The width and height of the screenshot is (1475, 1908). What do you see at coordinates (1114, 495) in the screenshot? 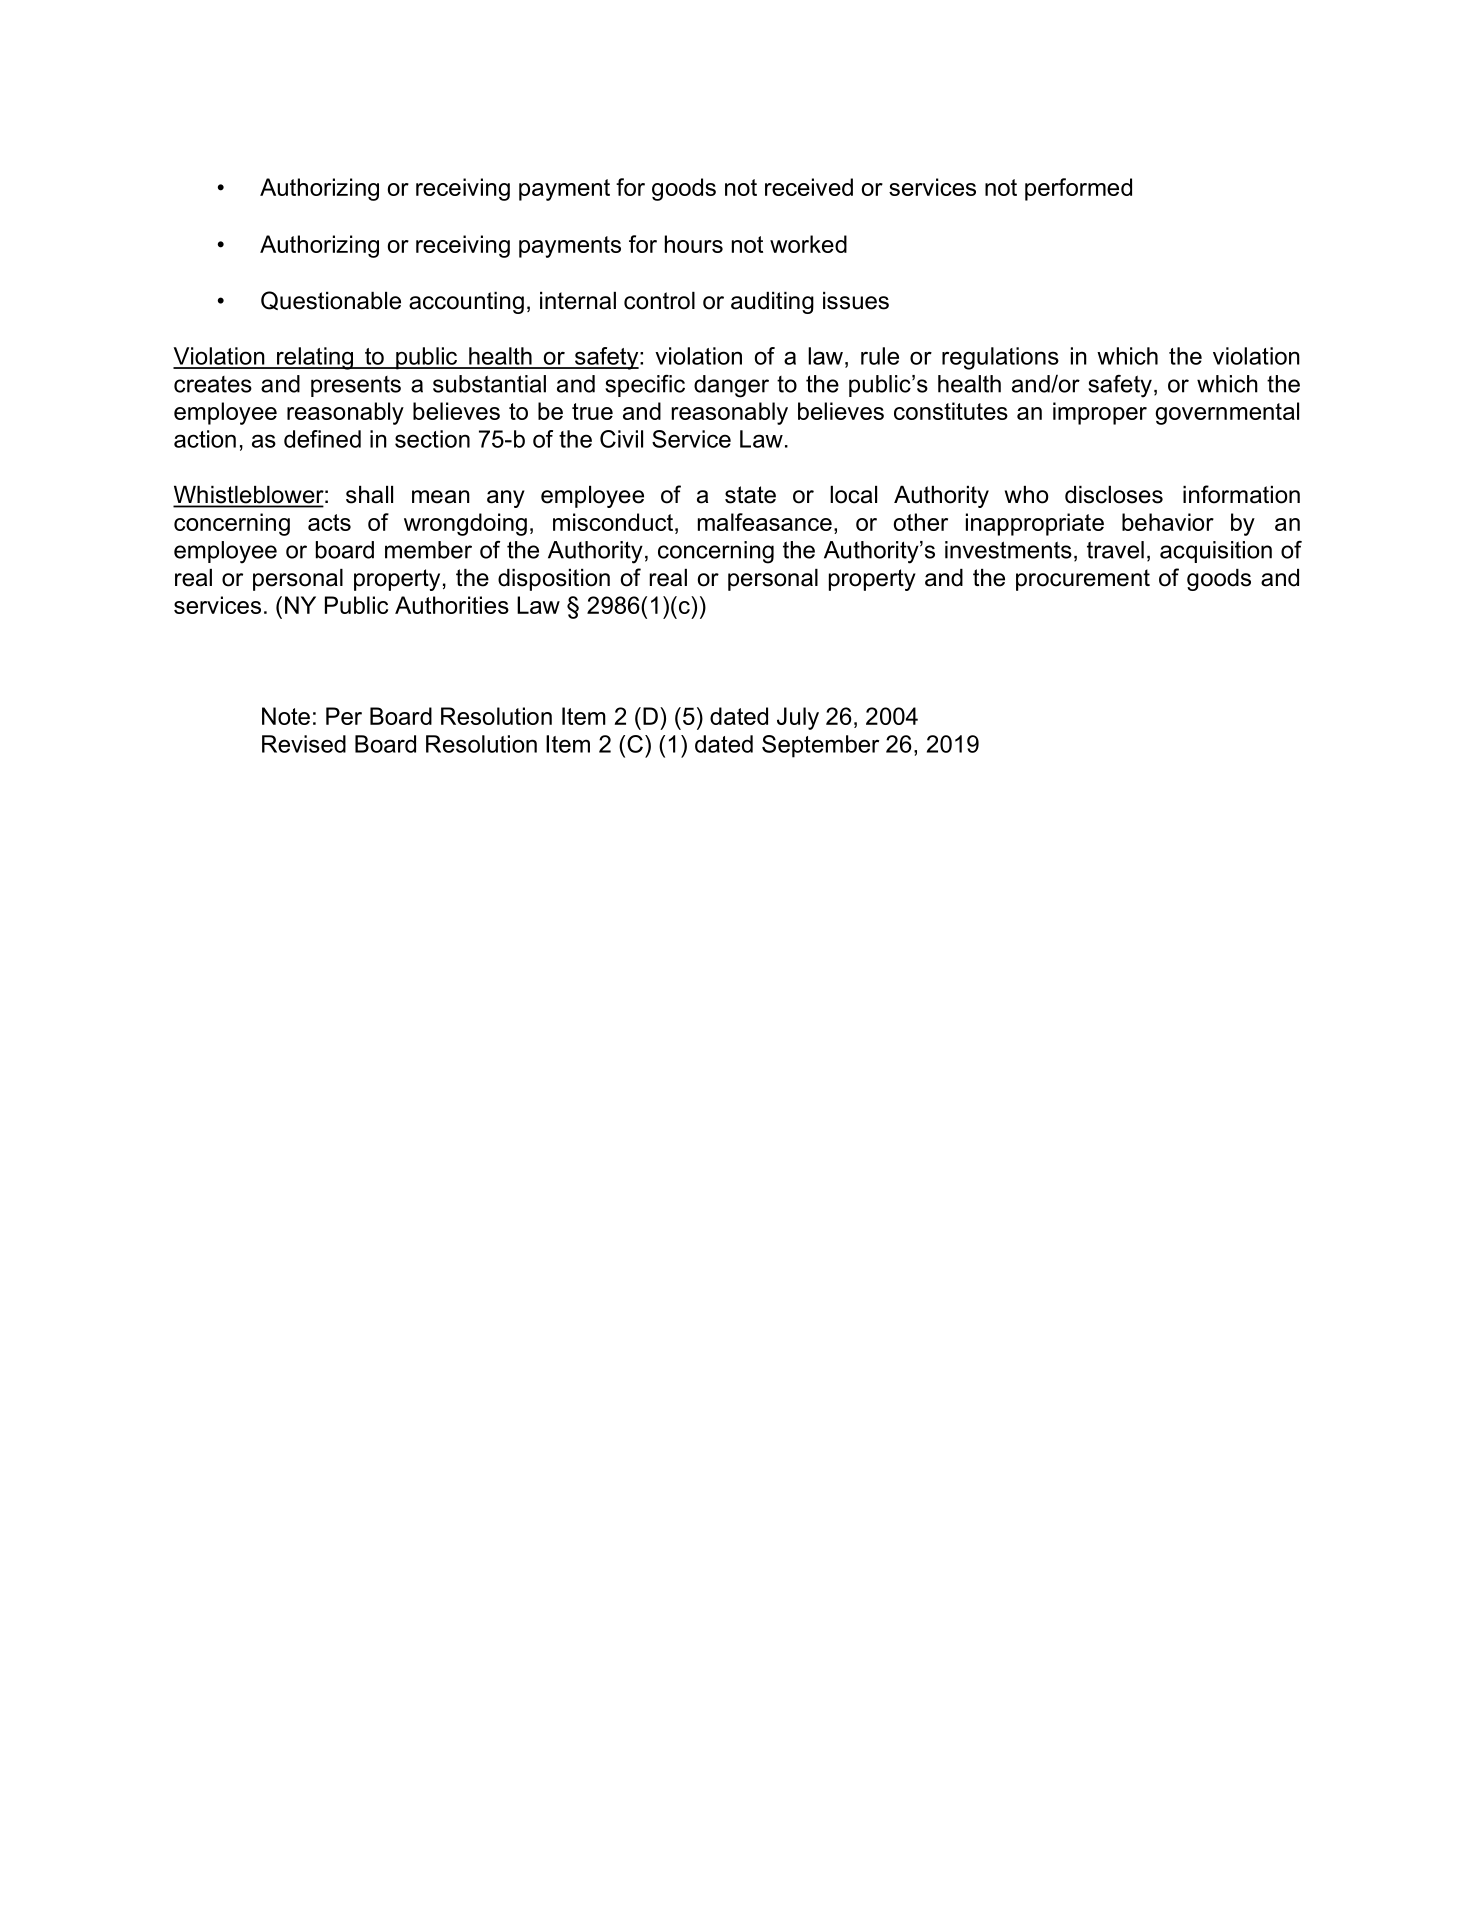
I see `discloses` at bounding box center [1114, 495].
